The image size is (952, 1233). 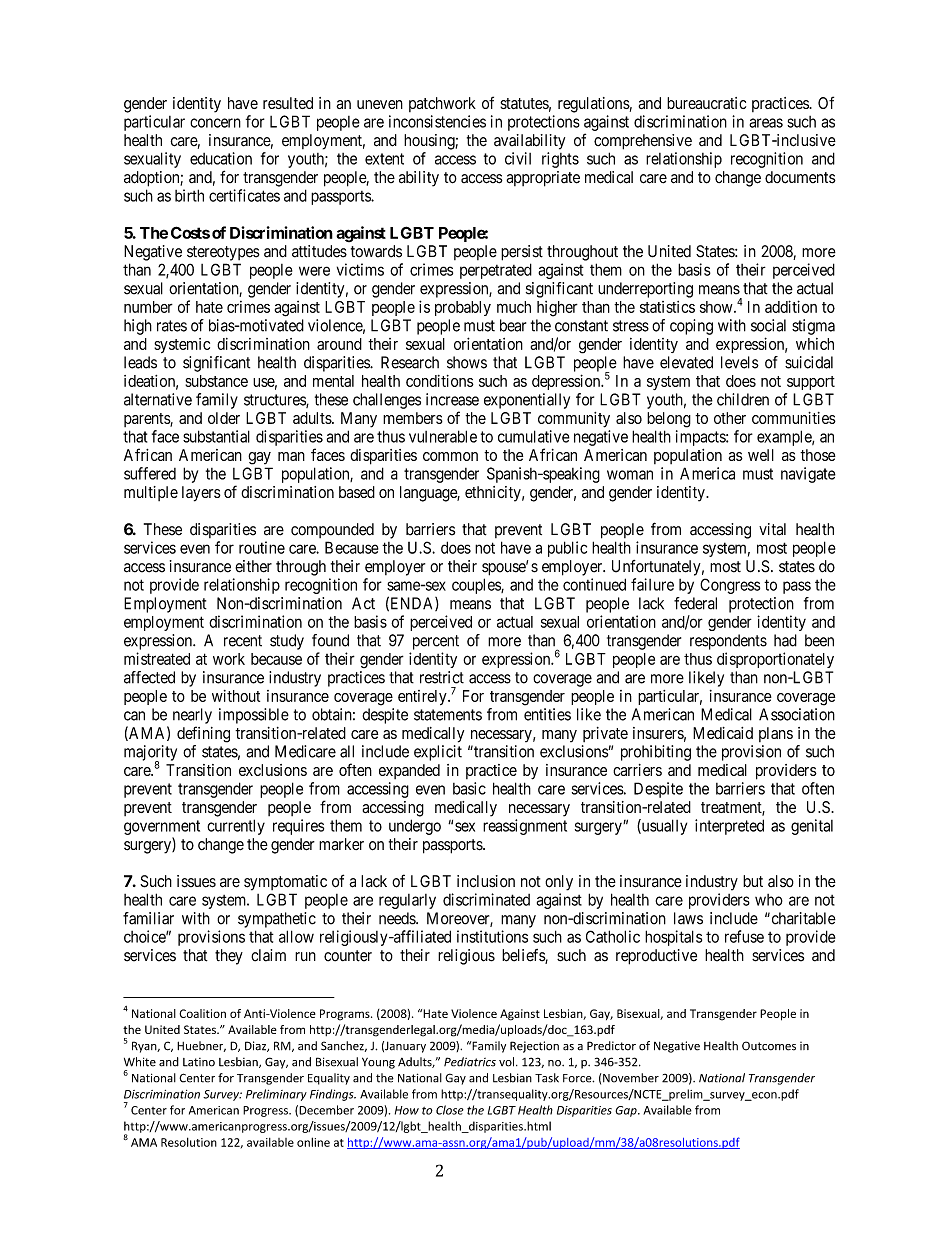 I want to click on respondents, so click(x=728, y=642).
